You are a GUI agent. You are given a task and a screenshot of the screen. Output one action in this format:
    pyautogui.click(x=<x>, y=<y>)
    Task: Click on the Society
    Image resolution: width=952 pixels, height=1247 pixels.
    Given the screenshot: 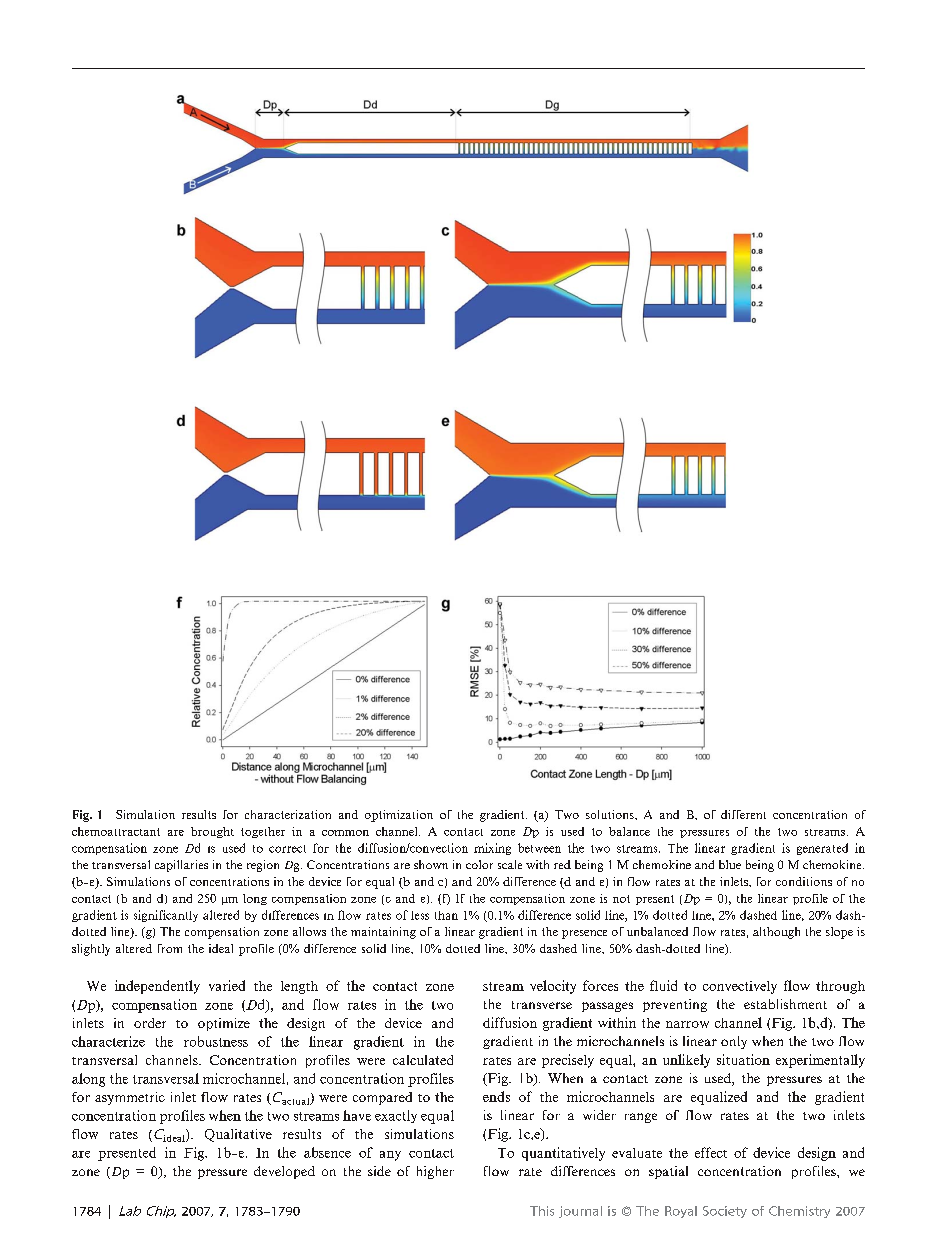 What is the action you would take?
    pyautogui.click(x=725, y=1212)
